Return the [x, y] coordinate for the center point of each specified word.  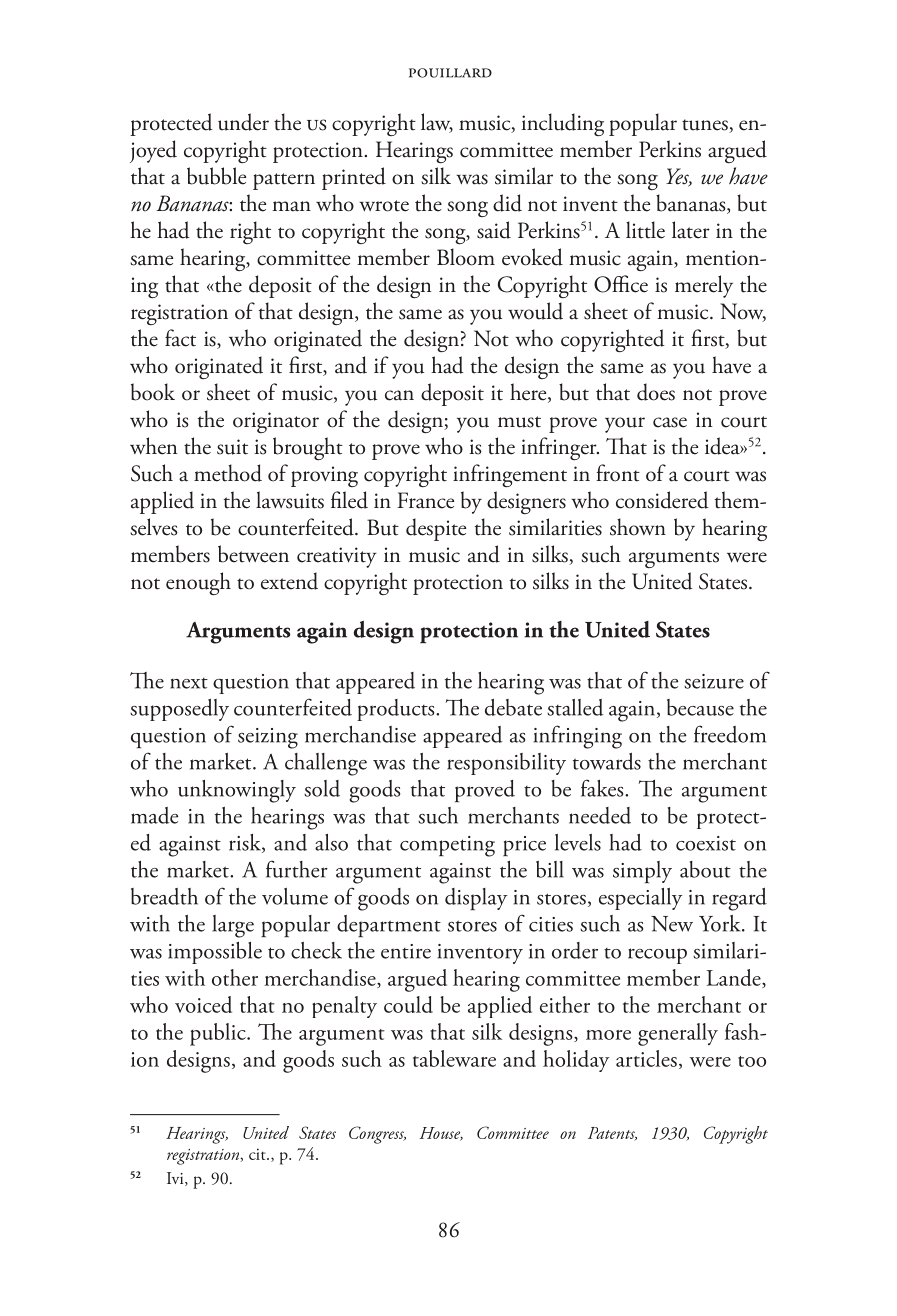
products [397, 710]
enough [198, 583]
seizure [714, 681]
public [219, 1034]
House [441, 1134]
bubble [216, 176]
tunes [706, 126]
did [507, 203]
